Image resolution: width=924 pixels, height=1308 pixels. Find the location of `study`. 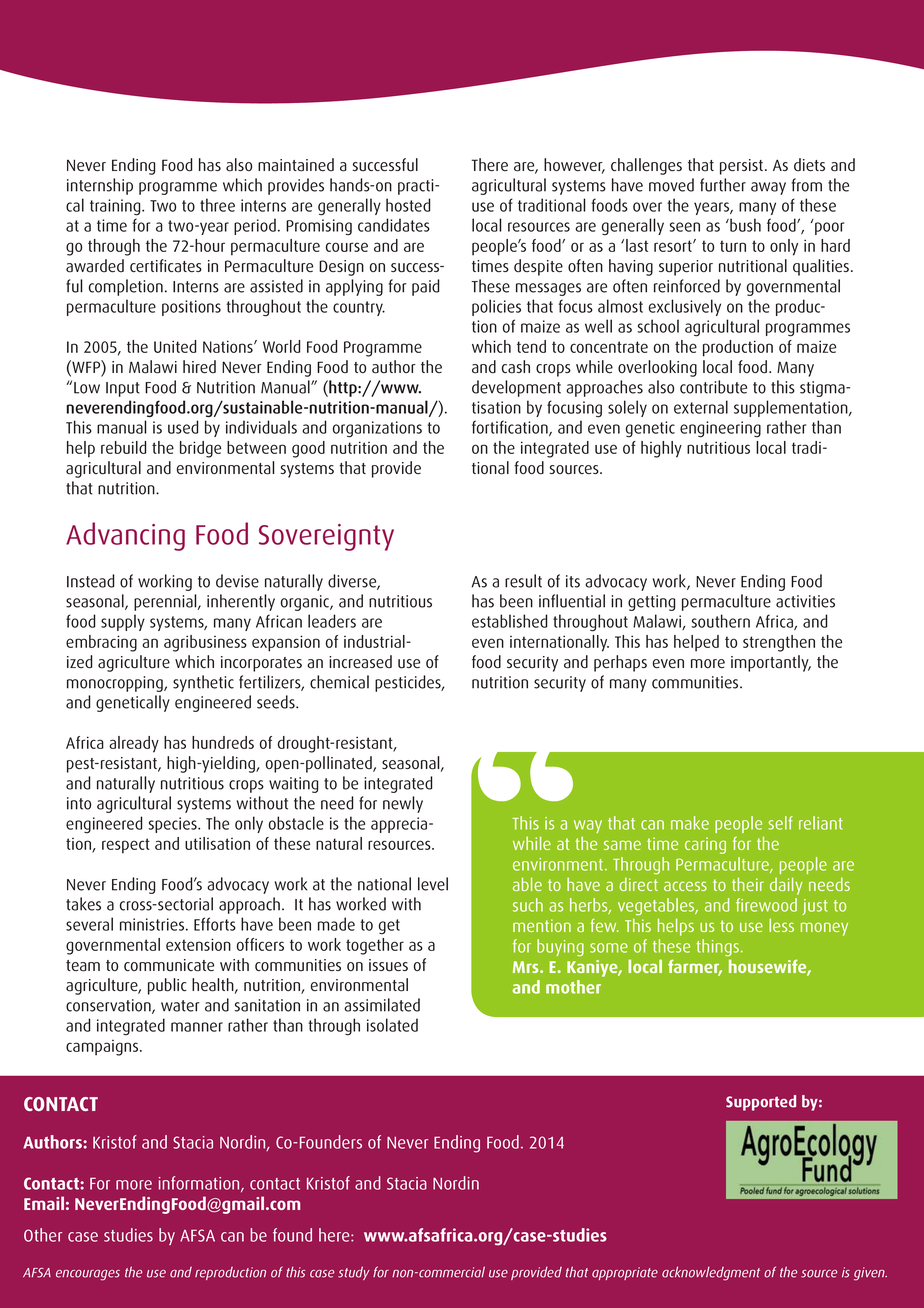

study is located at coordinates (354, 1273).
